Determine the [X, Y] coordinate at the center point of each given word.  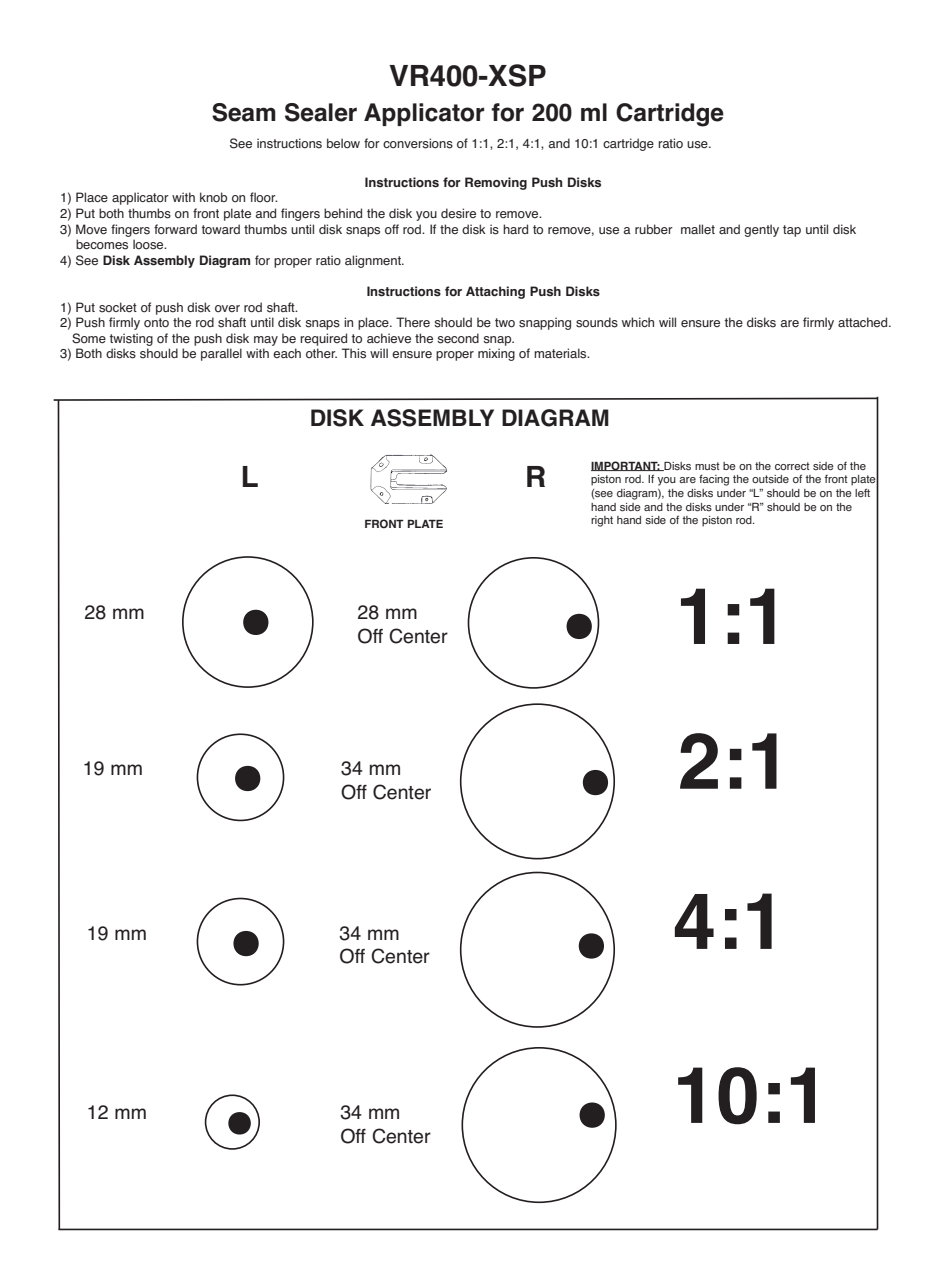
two [505, 323]
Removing [496, 183]
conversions [418, 143]
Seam [244, 112]
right [602, 521]
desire [458, 213]
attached [864, 322]
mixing [496, 354]
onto [156, 323]
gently [761, 230]
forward [175, 229]
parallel [221, 354]
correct [792, 466]
